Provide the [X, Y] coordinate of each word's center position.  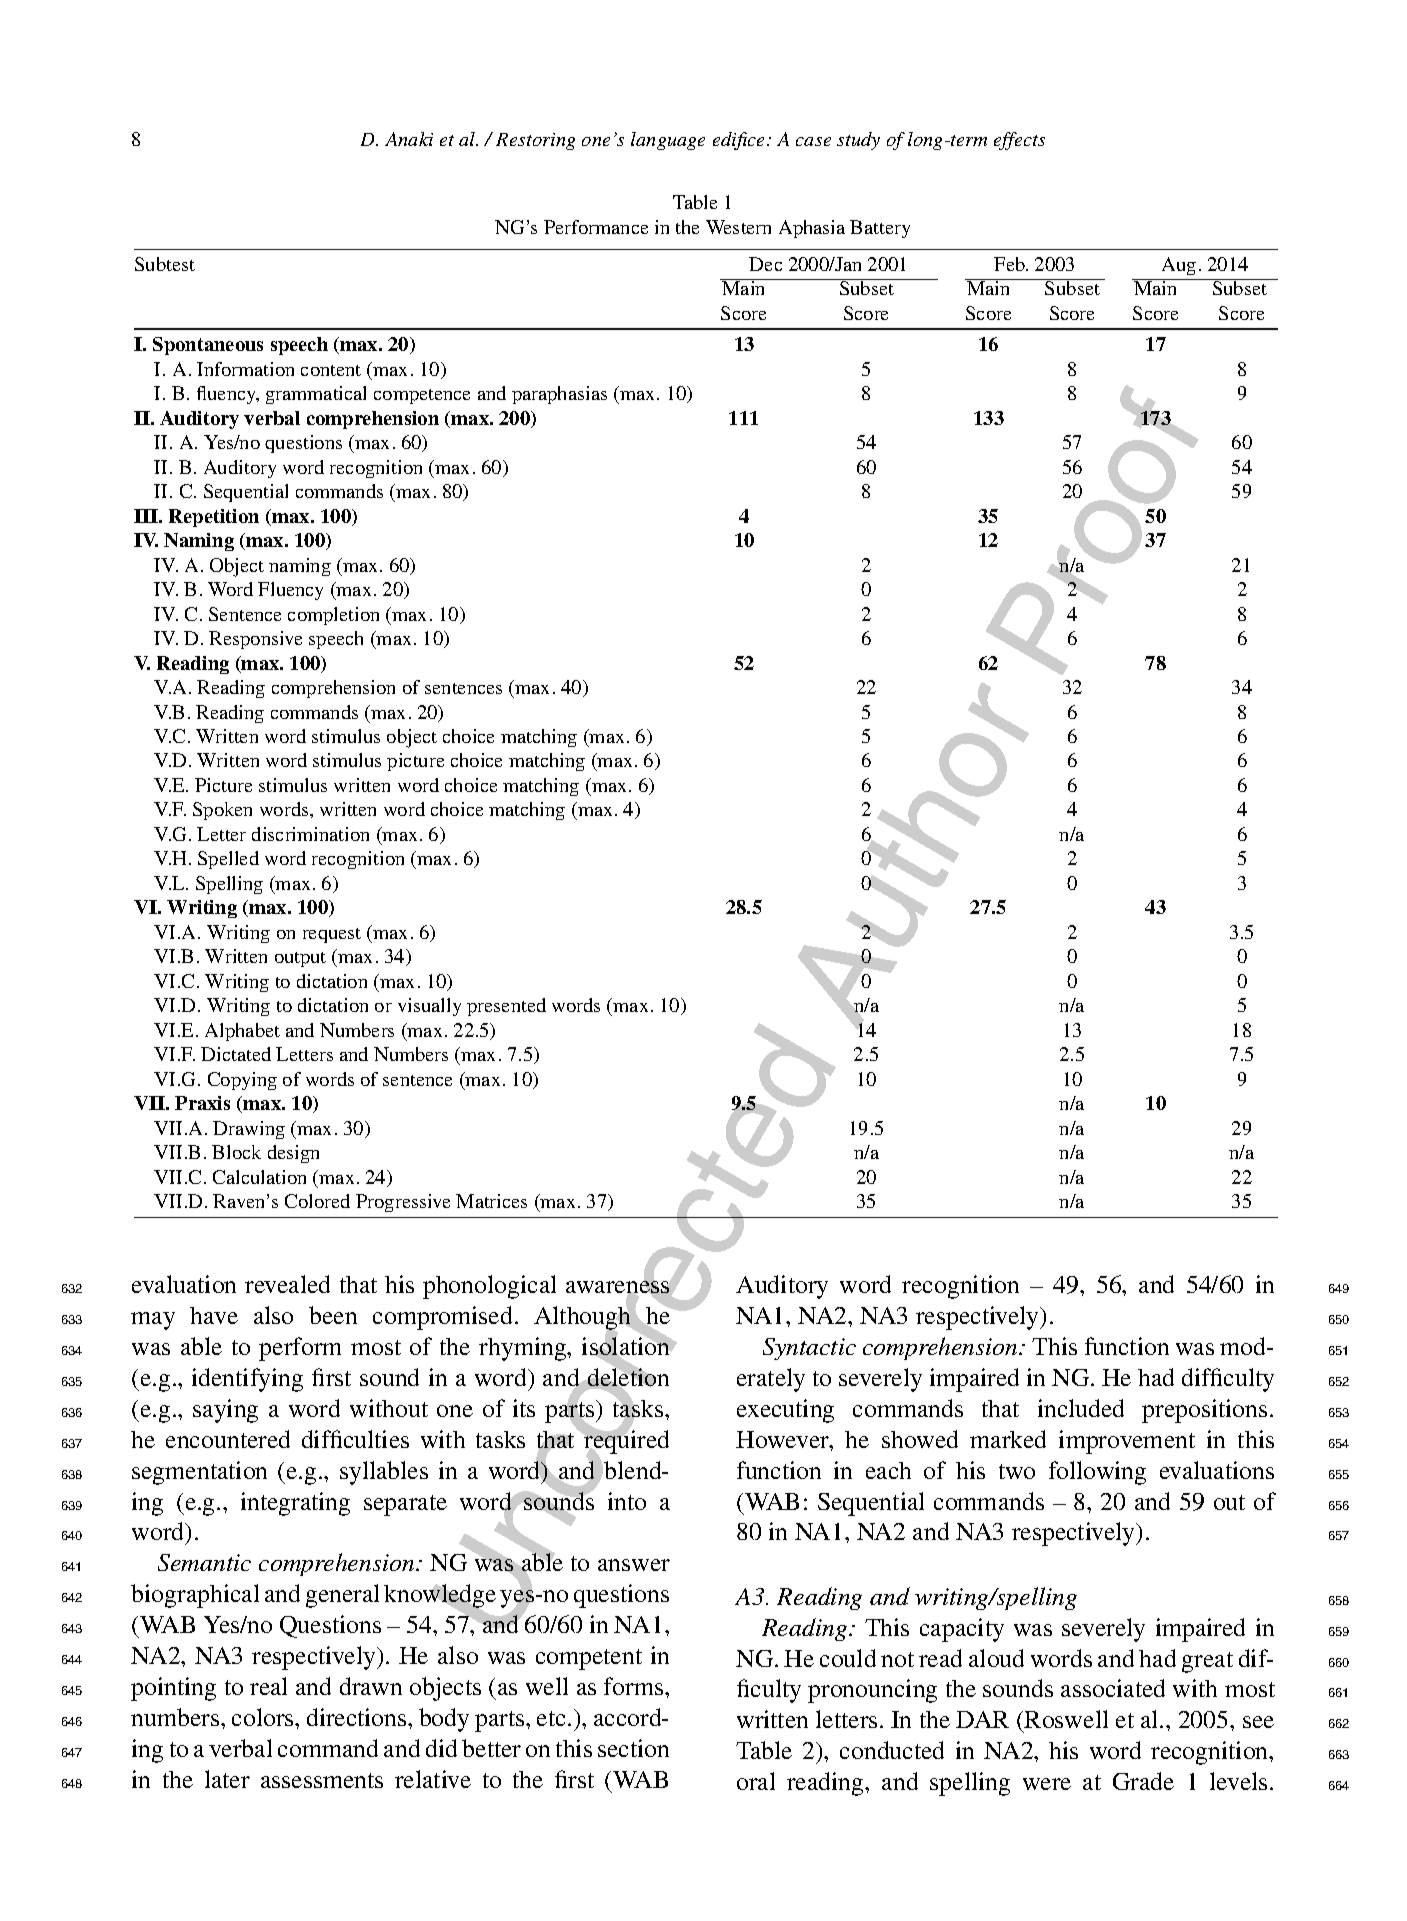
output [300, 959]
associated [1113, 1688]
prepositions [1204, 1411]
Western [738, 227]
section [633, 1748]
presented [506, 1007]
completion [333, 616]
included [1081, 1408]
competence [422, 396]
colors [264, 1717]
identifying [247, 1380]
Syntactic [809, 1349]
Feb [1010, 264]
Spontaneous [208, 346]
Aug [1179, 266]
